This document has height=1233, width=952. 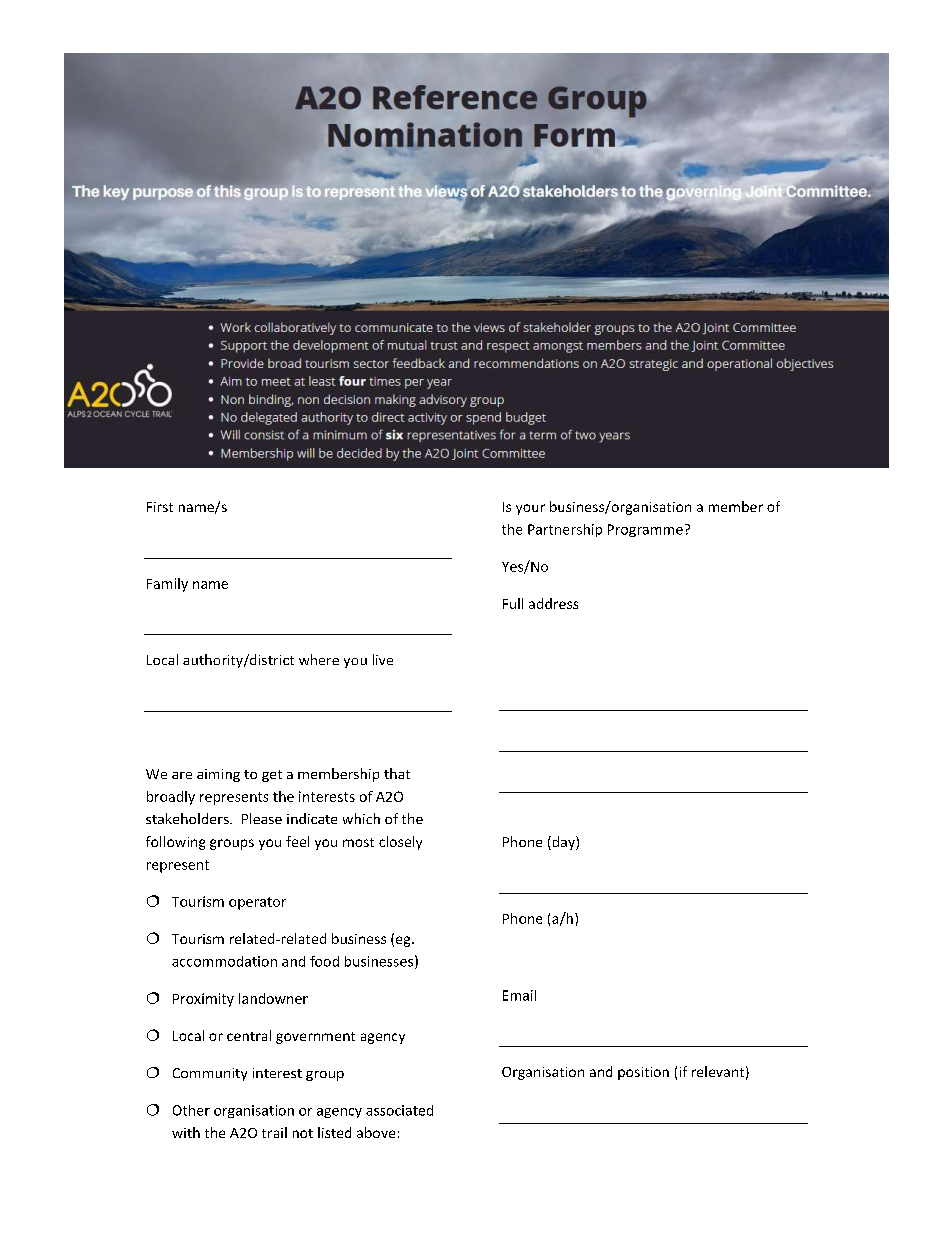 I want to click on Email, so click(x=519, y=995).
